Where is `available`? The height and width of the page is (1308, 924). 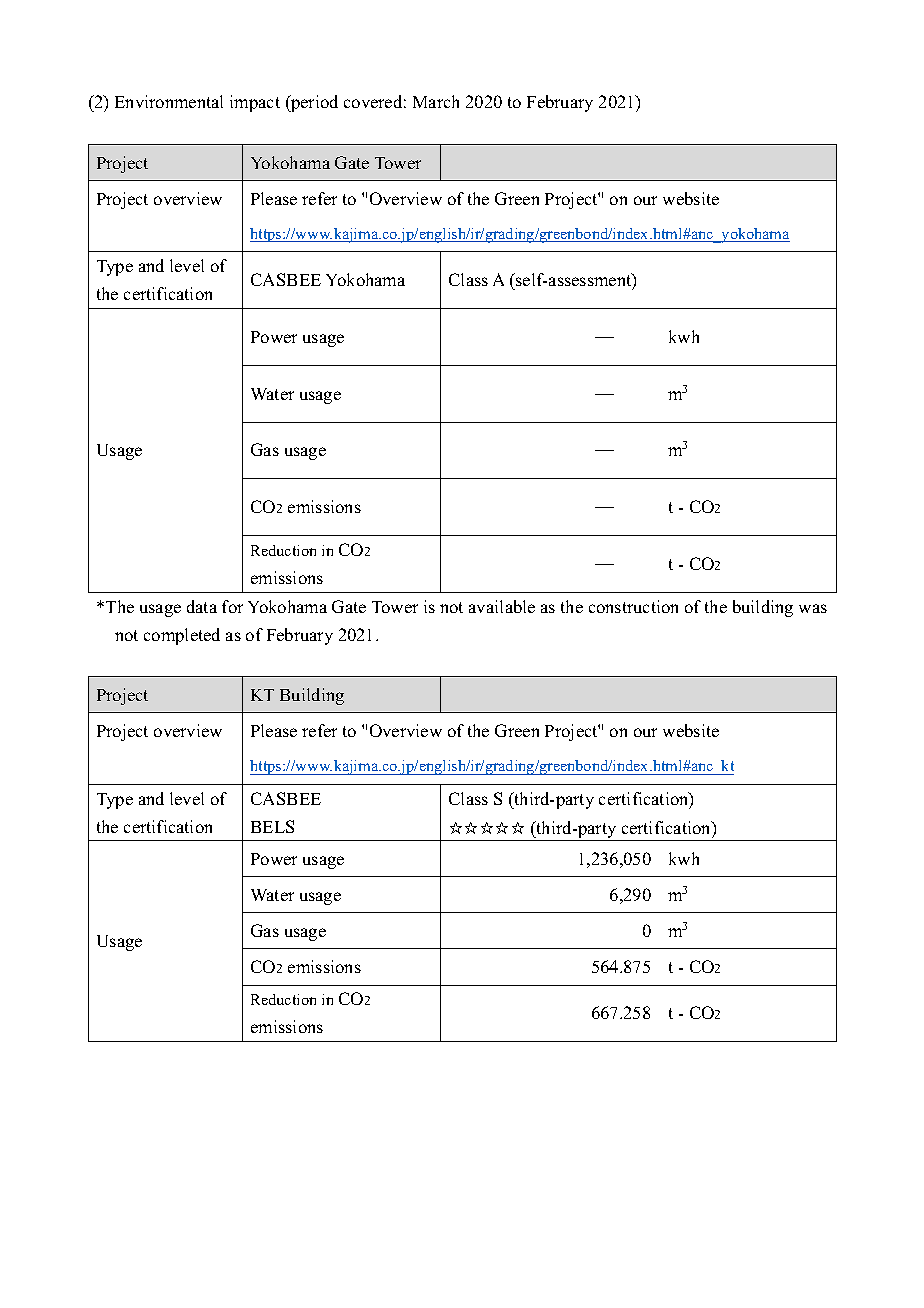 available is located at coordinates (502, 606).
